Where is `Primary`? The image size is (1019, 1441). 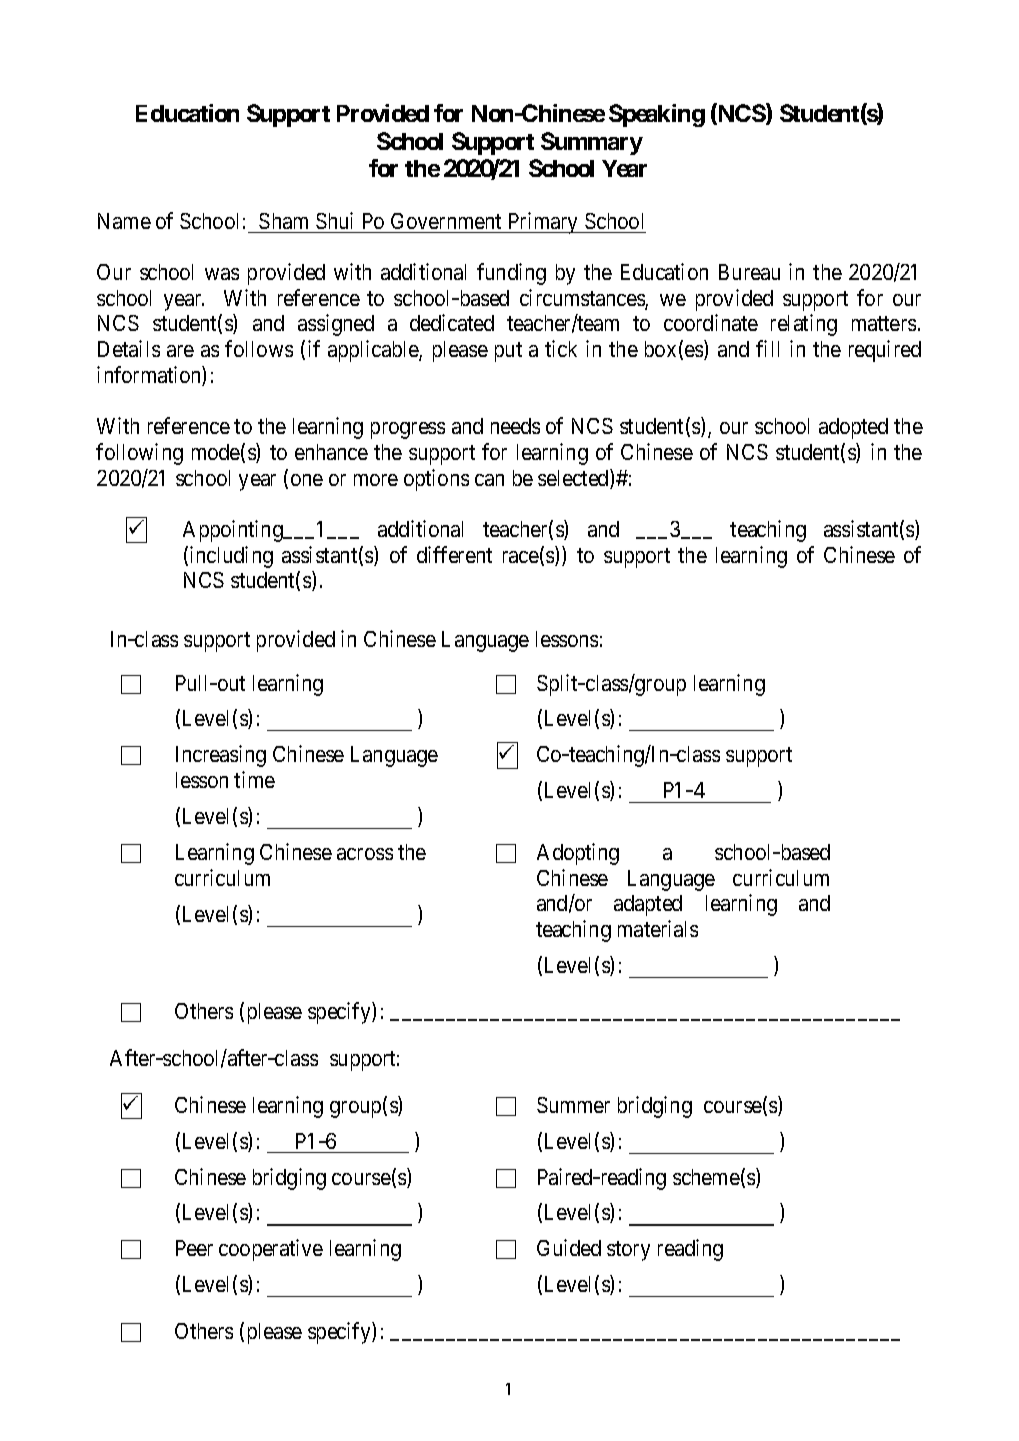
Primary is located at coordinates (543, 223).
